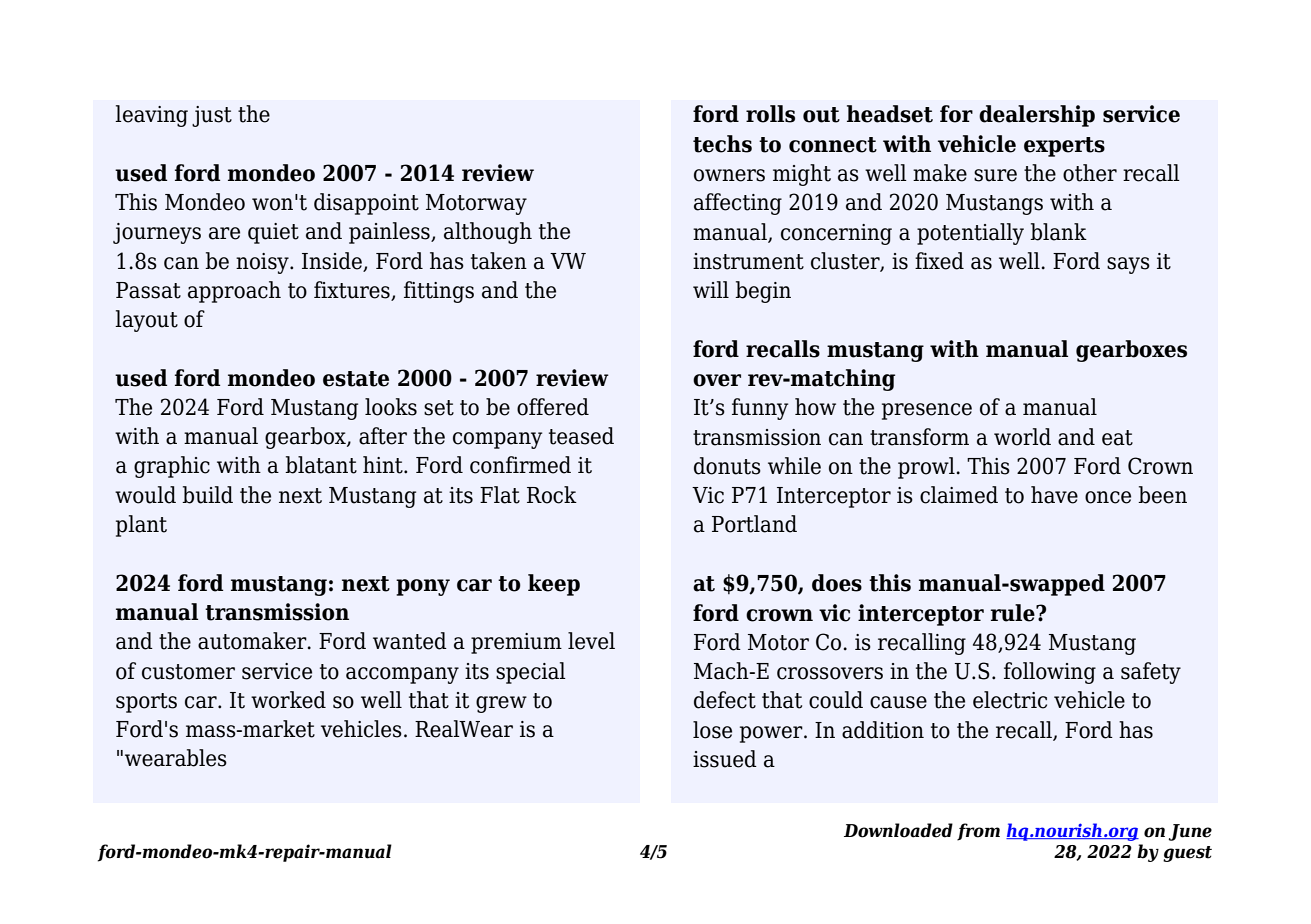 This image has width=1311, height=924. What do you see at coordinates (725, 759) in the image?
I see `issued` at bounding box center [725, 759].
